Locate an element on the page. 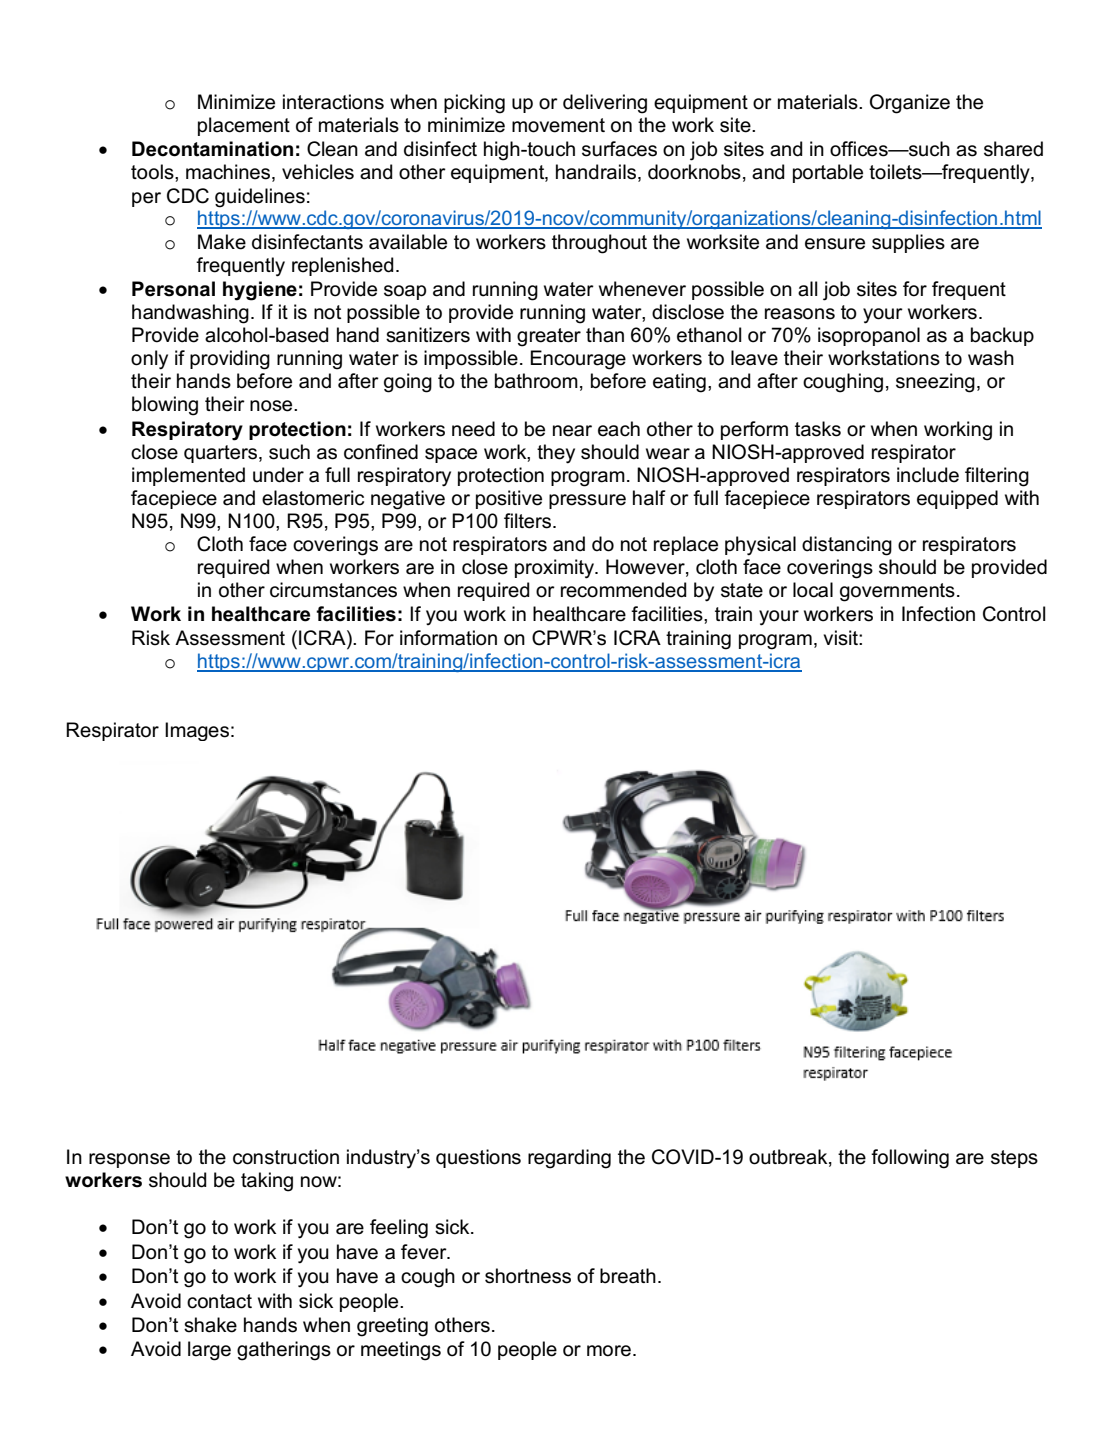  movement is located at coordinates (558, 125).
